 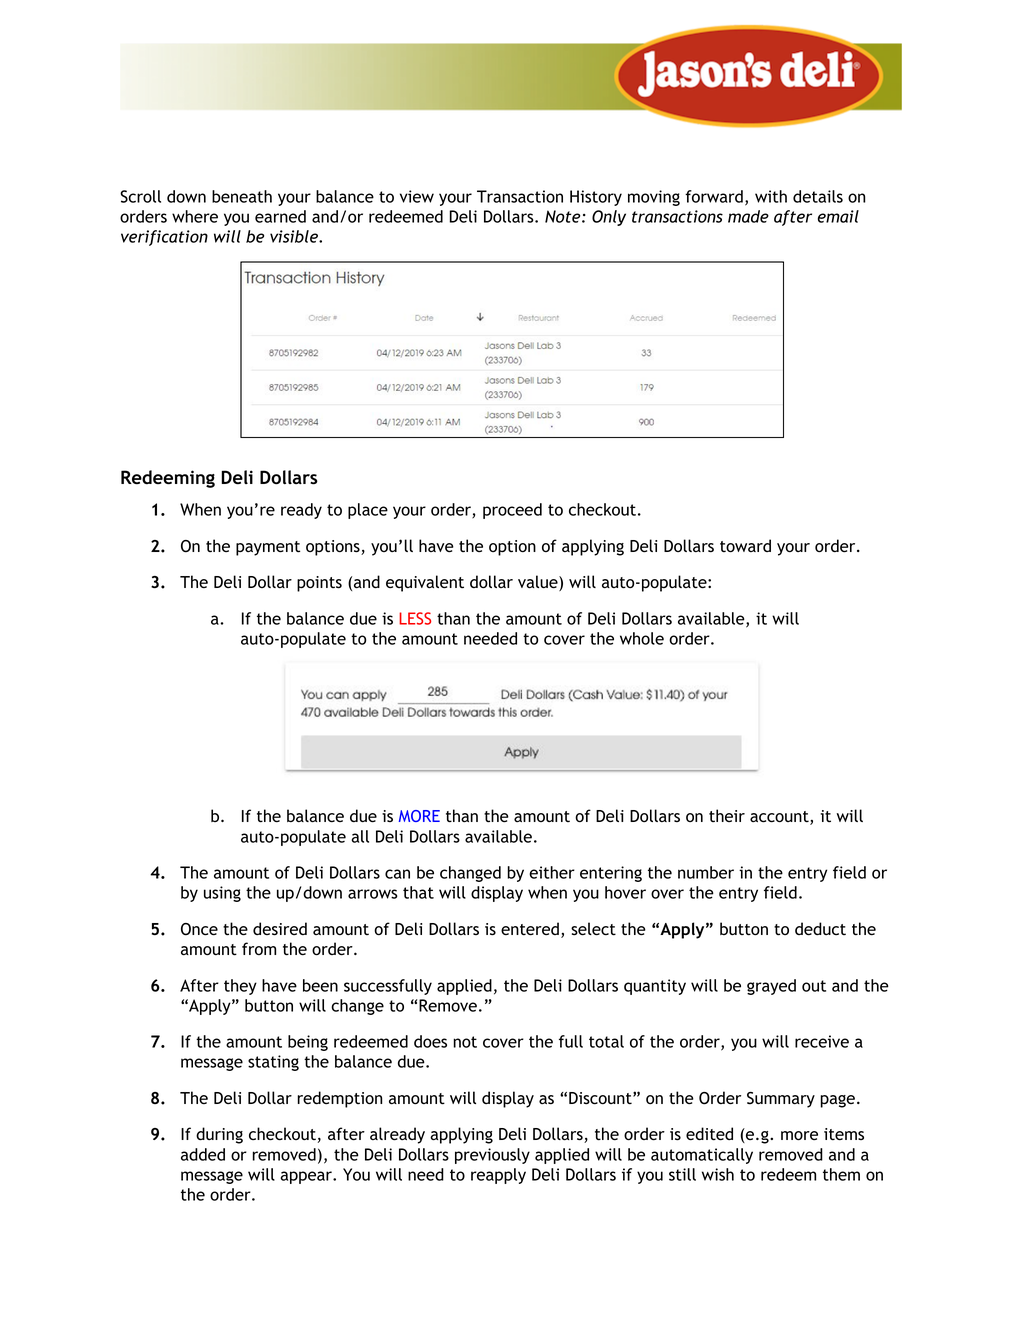 What do you see at coordinates (319, 584) in the screenshot?
I see `points` at bounding box center [319, 584].
